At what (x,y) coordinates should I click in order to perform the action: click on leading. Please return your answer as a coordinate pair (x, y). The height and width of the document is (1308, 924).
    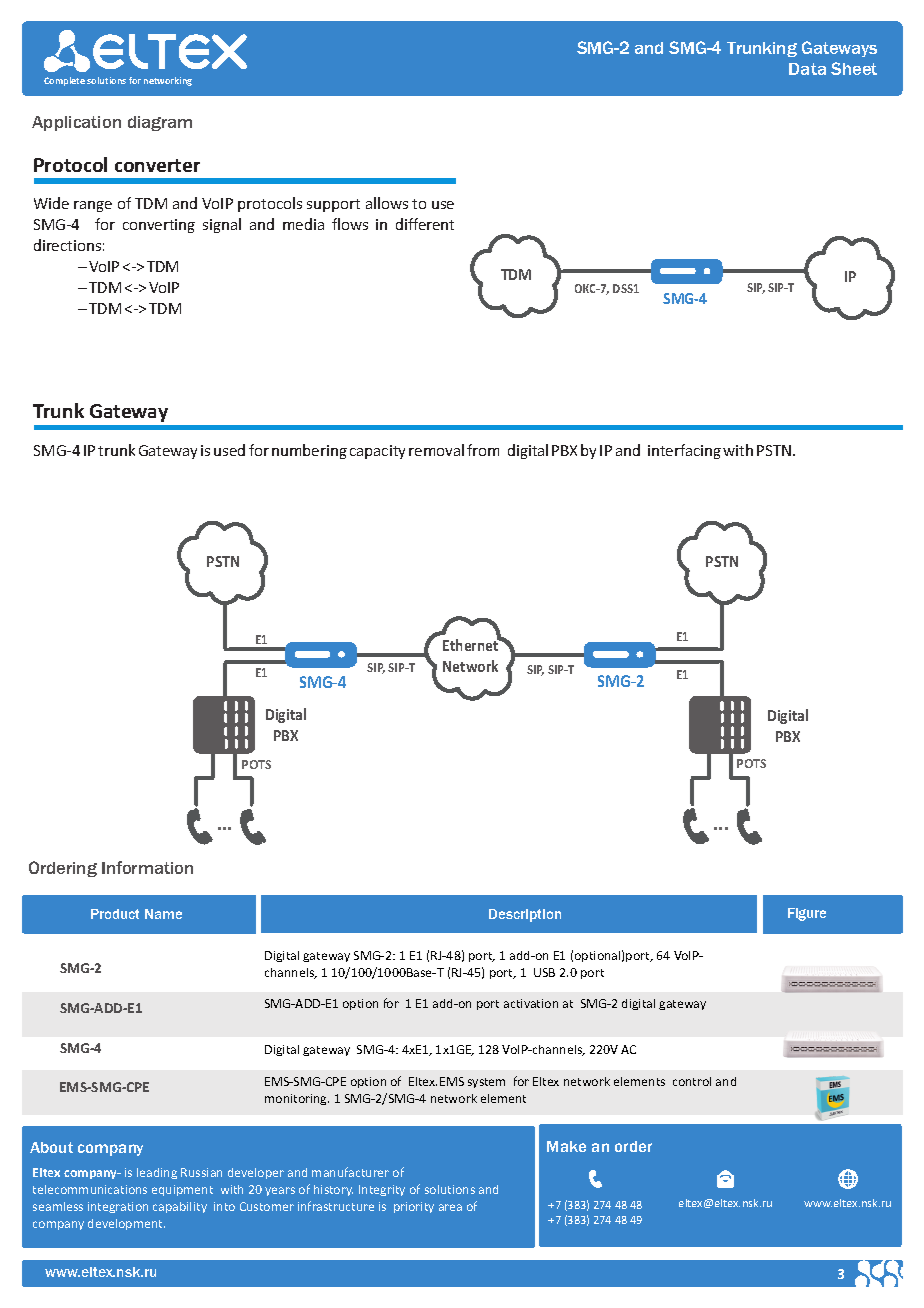
    Looking at the image, I should click on (157, 1173).
